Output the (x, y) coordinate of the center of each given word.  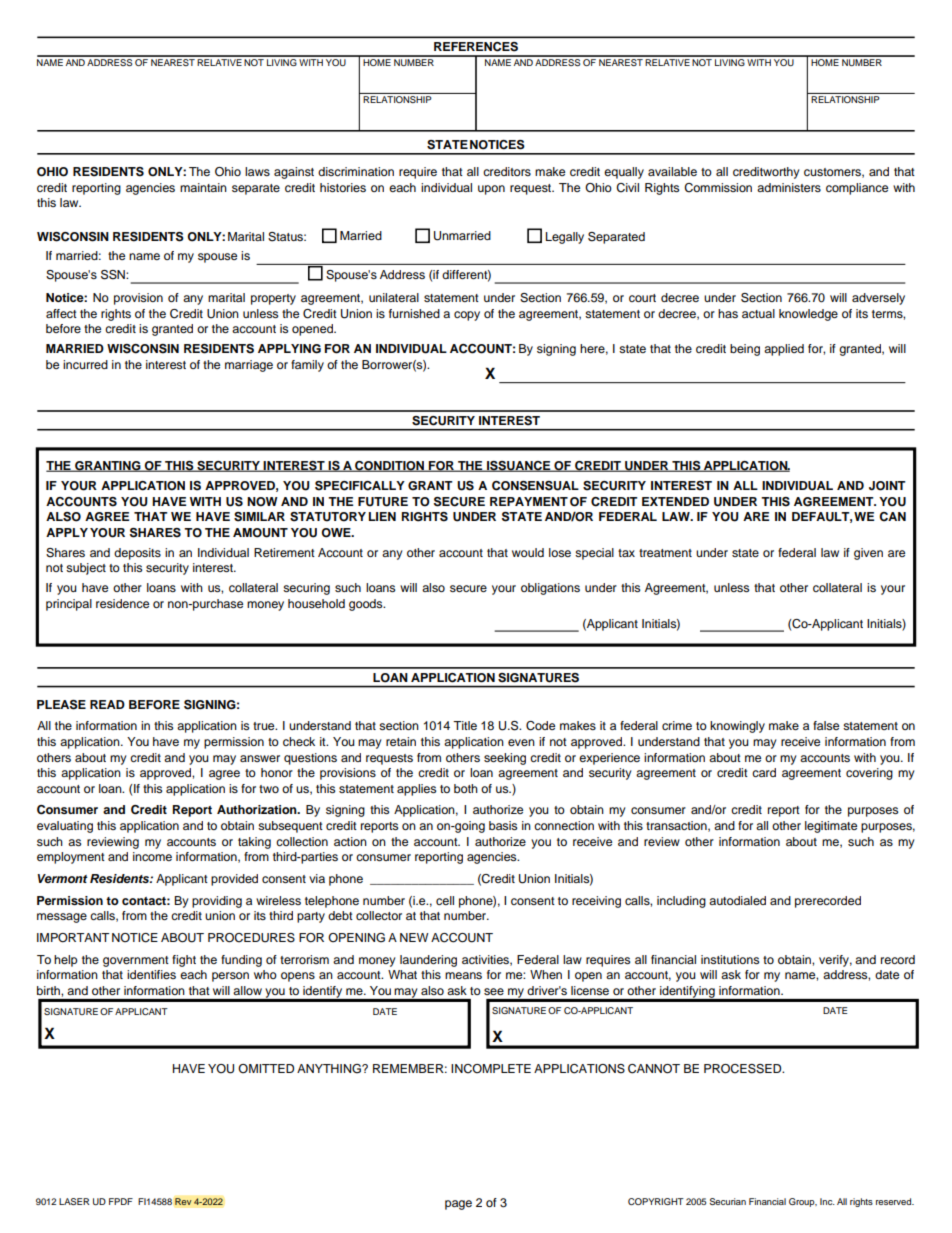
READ (107, 704)
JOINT (887, 486)
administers (789, 187)
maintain (203, 187)
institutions (730, 959)
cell (445, 900)
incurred (85, 364)
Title (465, 725)
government (136, 961)
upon (491, 190)
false (826, 725)
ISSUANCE (519, 466)
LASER (74, 1201)
